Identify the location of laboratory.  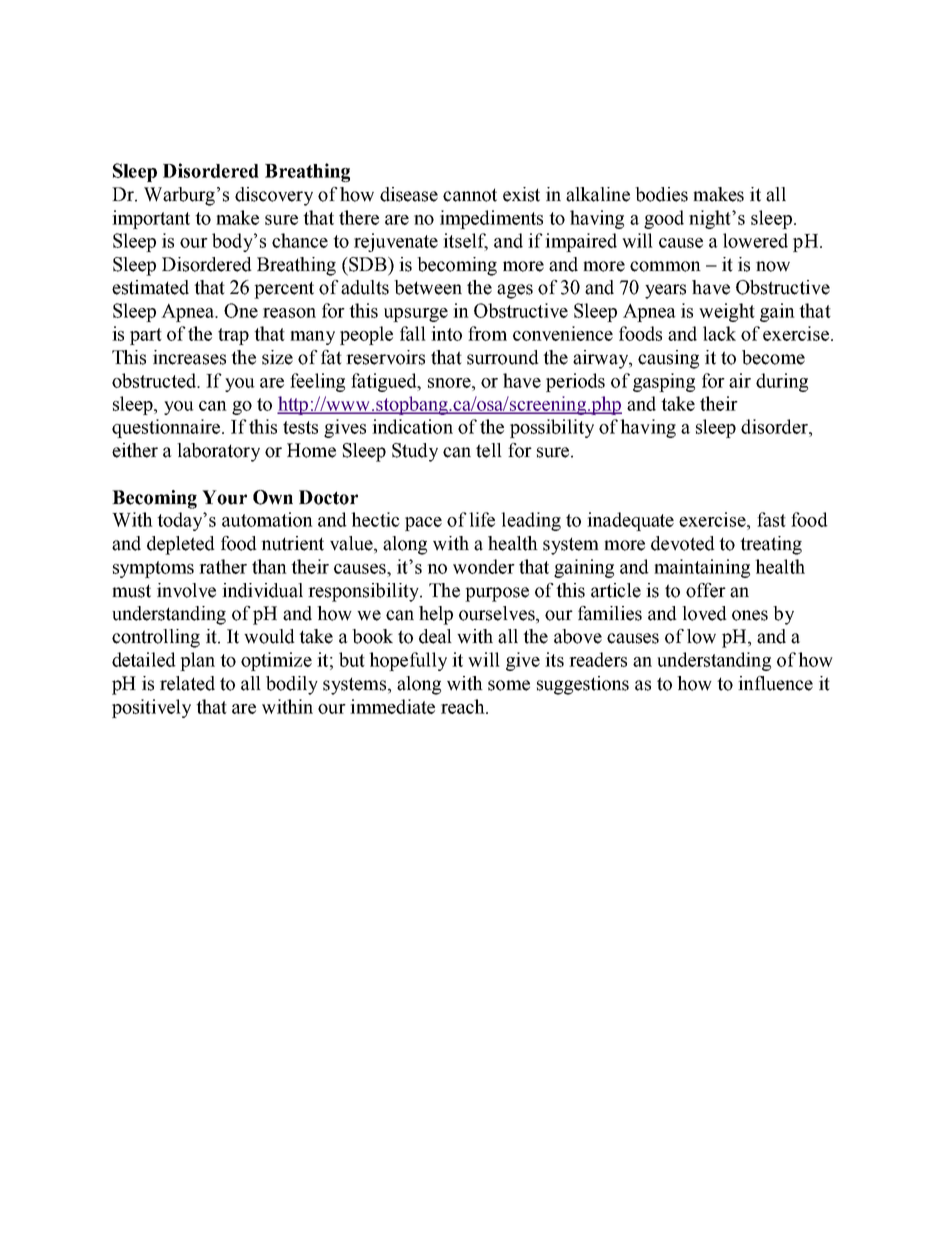
(218, 452).
